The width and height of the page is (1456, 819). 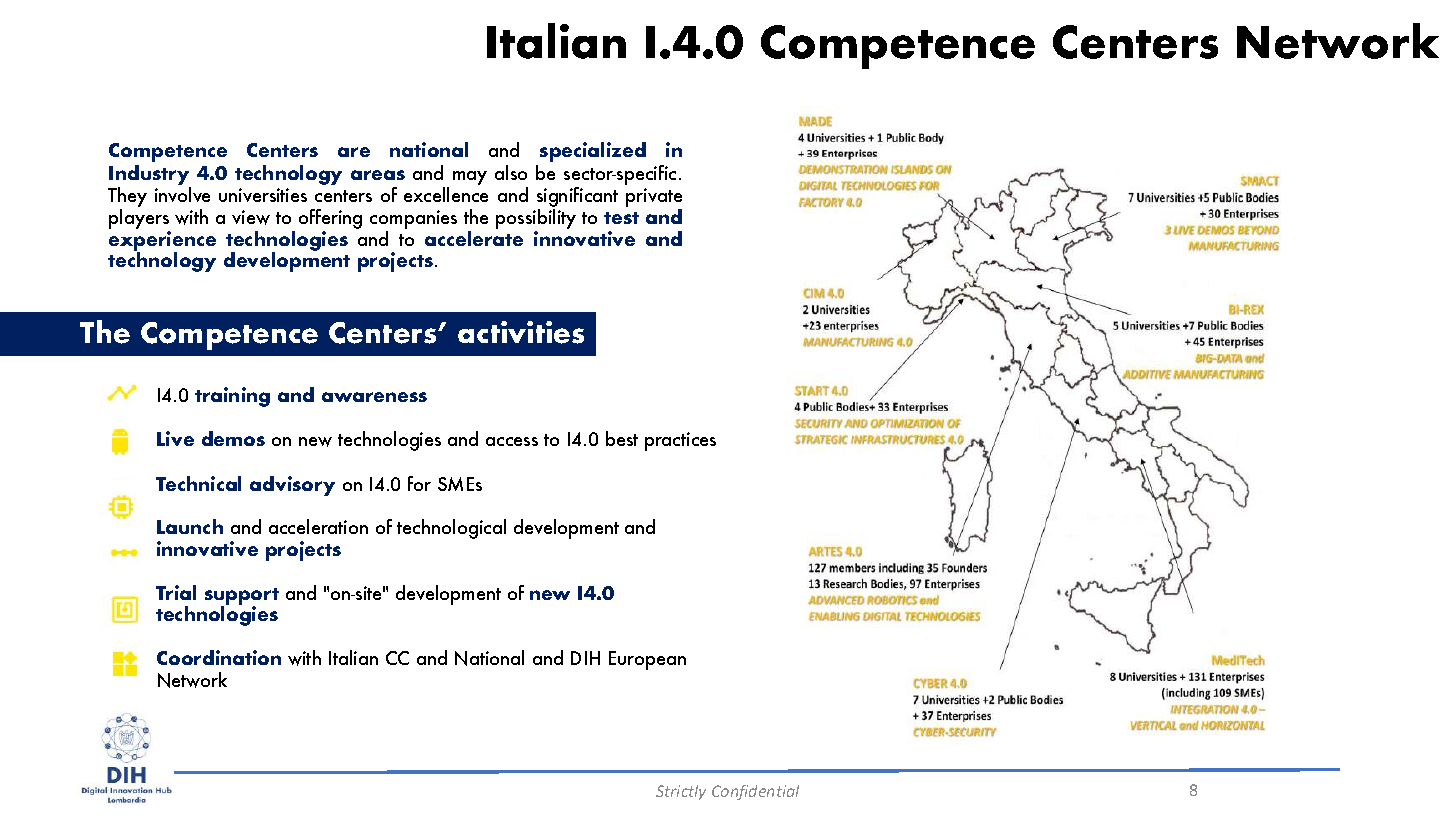 I want to click on Trial, so click(x=176, y=592).
